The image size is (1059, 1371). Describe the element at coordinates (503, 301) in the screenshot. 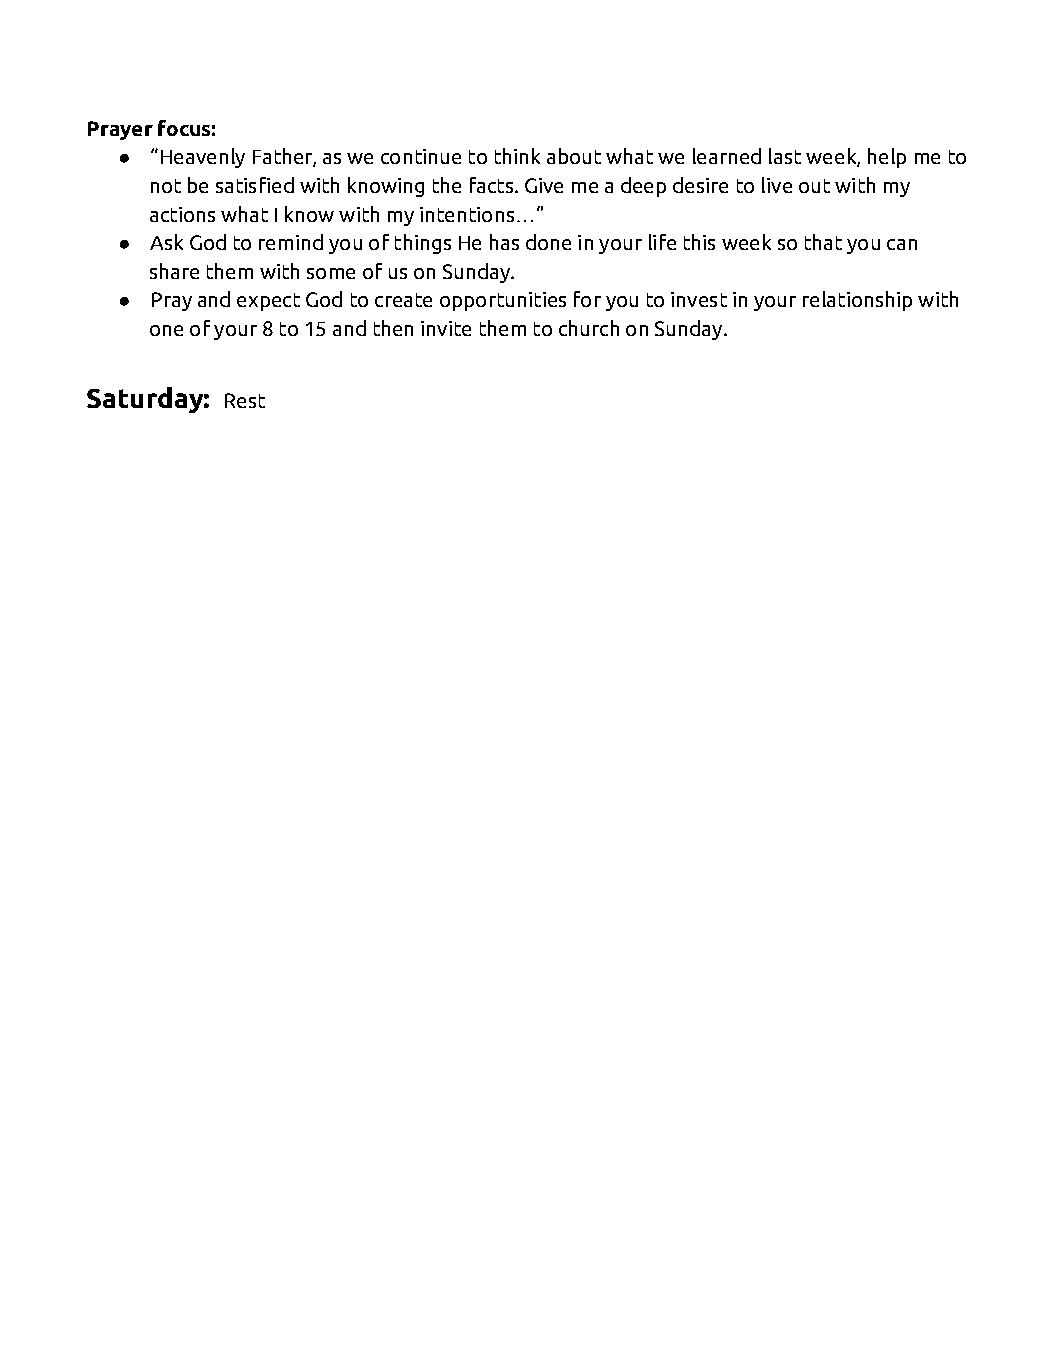

I see `opportunities` at that location.
